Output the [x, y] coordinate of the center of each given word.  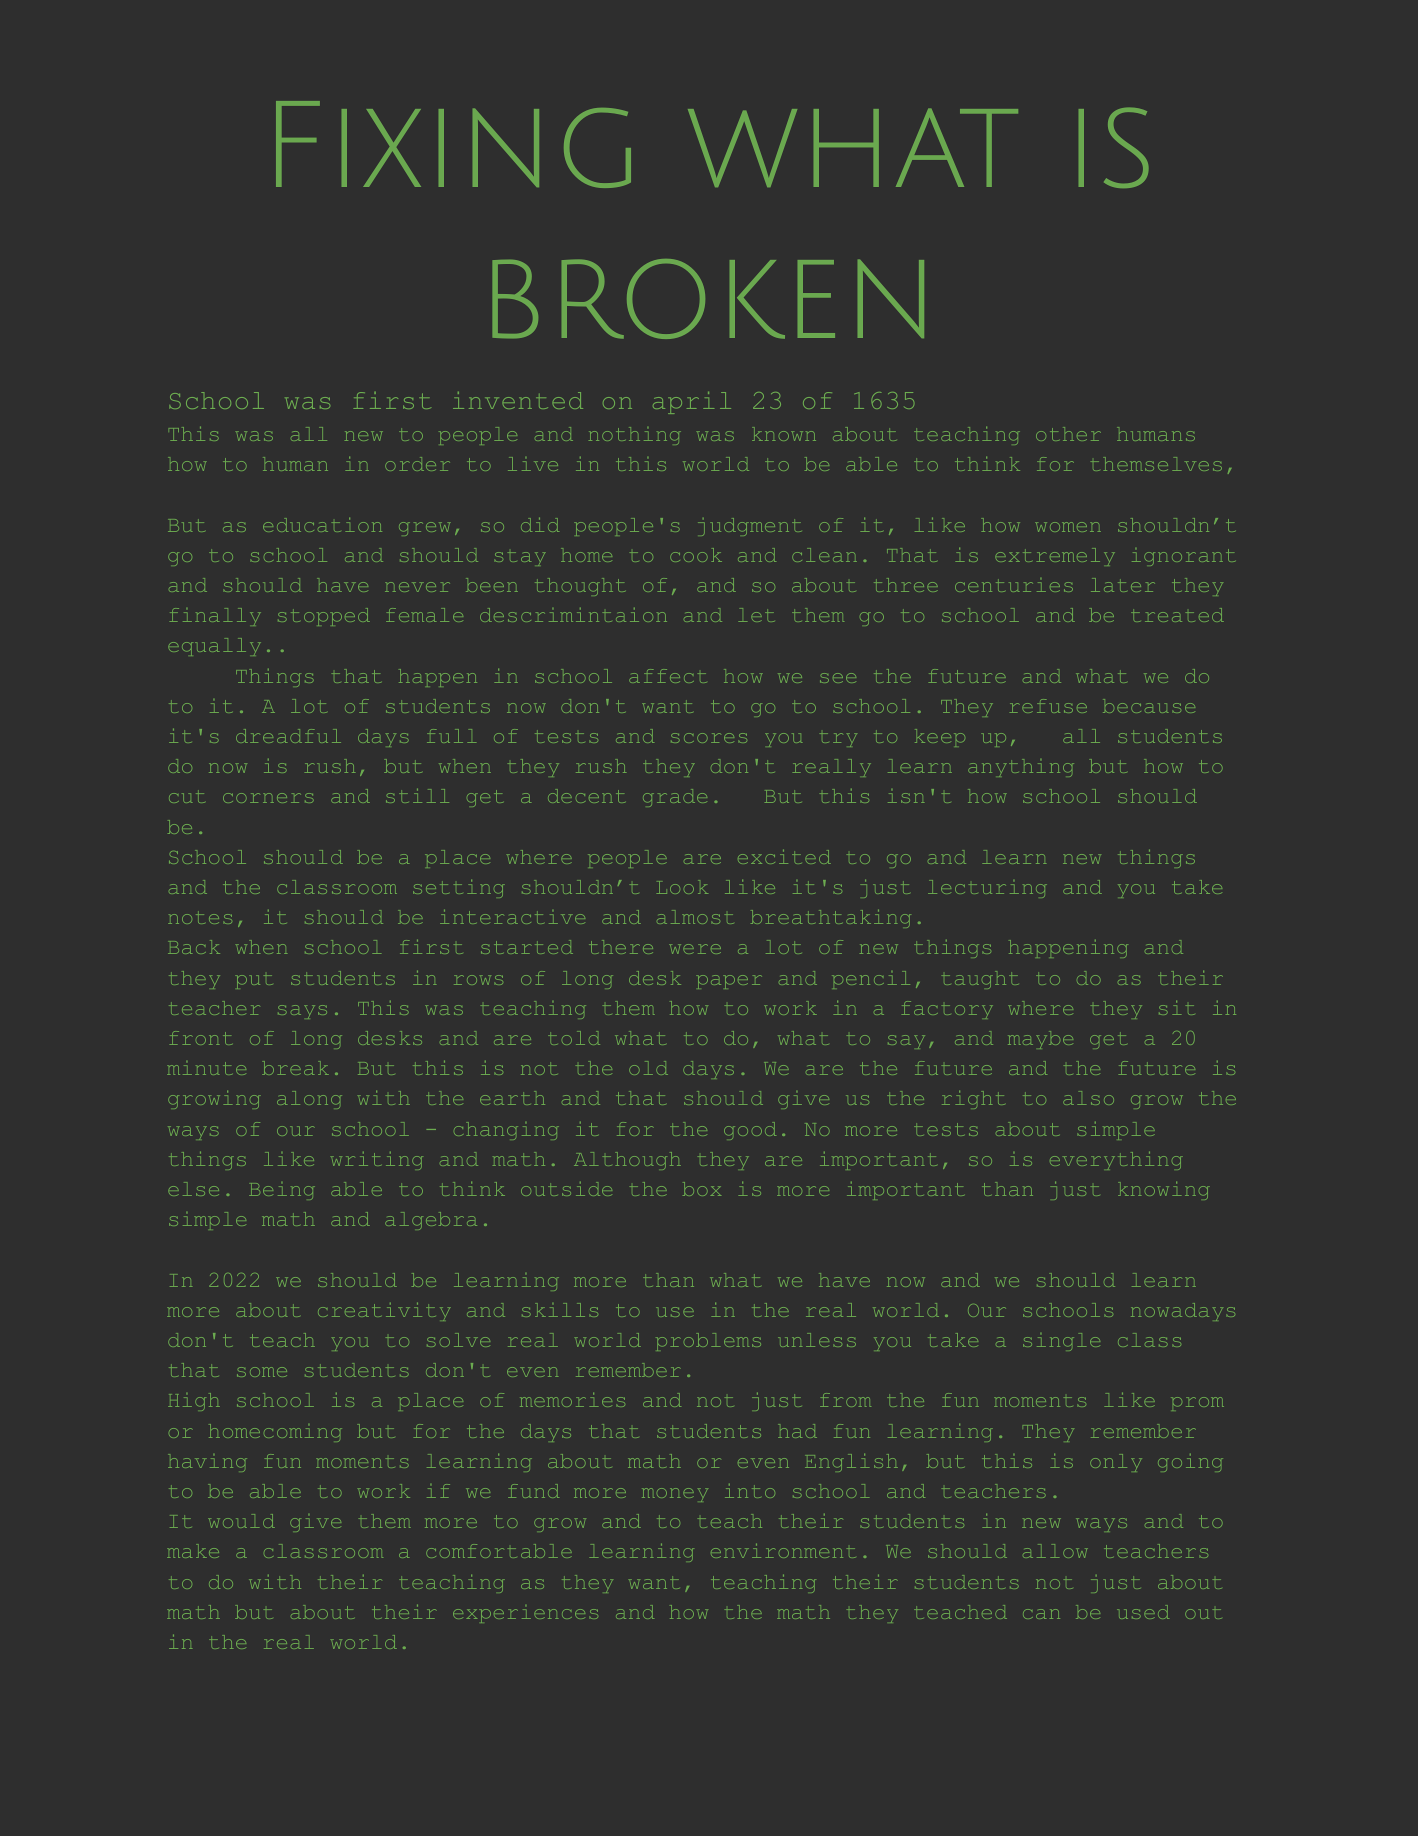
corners [268, 798]
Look [682, 887]
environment [783, 1551]
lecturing [987, 889]
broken [708, 299]
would [241, 1521]
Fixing [453, 144]
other [1068, 434]
